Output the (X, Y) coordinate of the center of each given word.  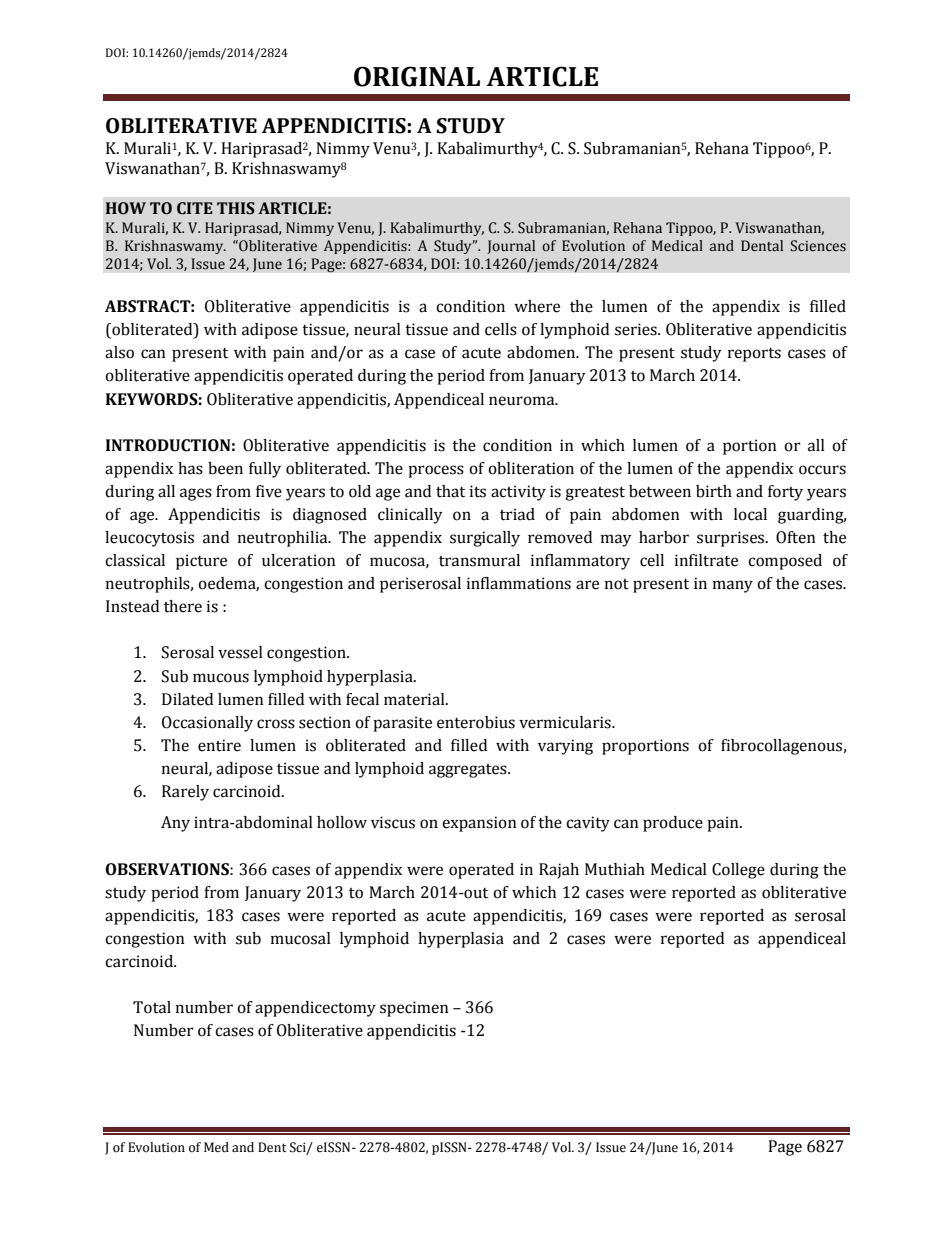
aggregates (469, 771)
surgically (485, 539)
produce (673, 824)
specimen (414, 1009)
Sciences (818, 246)
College (738, 871)
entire (219, 745)
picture (201, 562)
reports (754, 355)
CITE (195, 208)
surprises (732, 539)
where (537, 306)
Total (152, 1007)
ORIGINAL (417, 76)
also (119, 352)
